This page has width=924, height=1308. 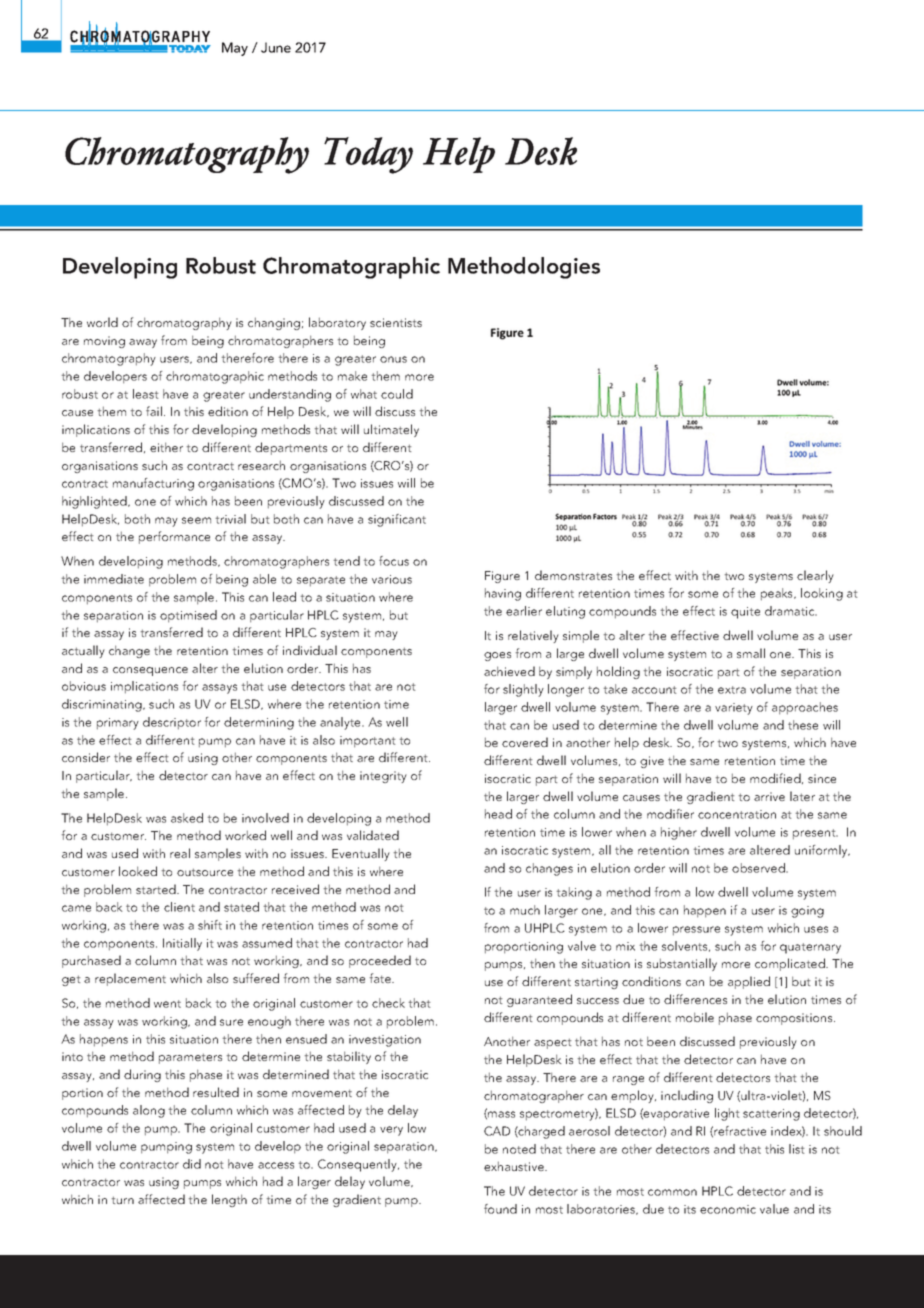 What do you see at coordinates (498, 814) in the page?
I see `head` at bounding box center [498, 814].
